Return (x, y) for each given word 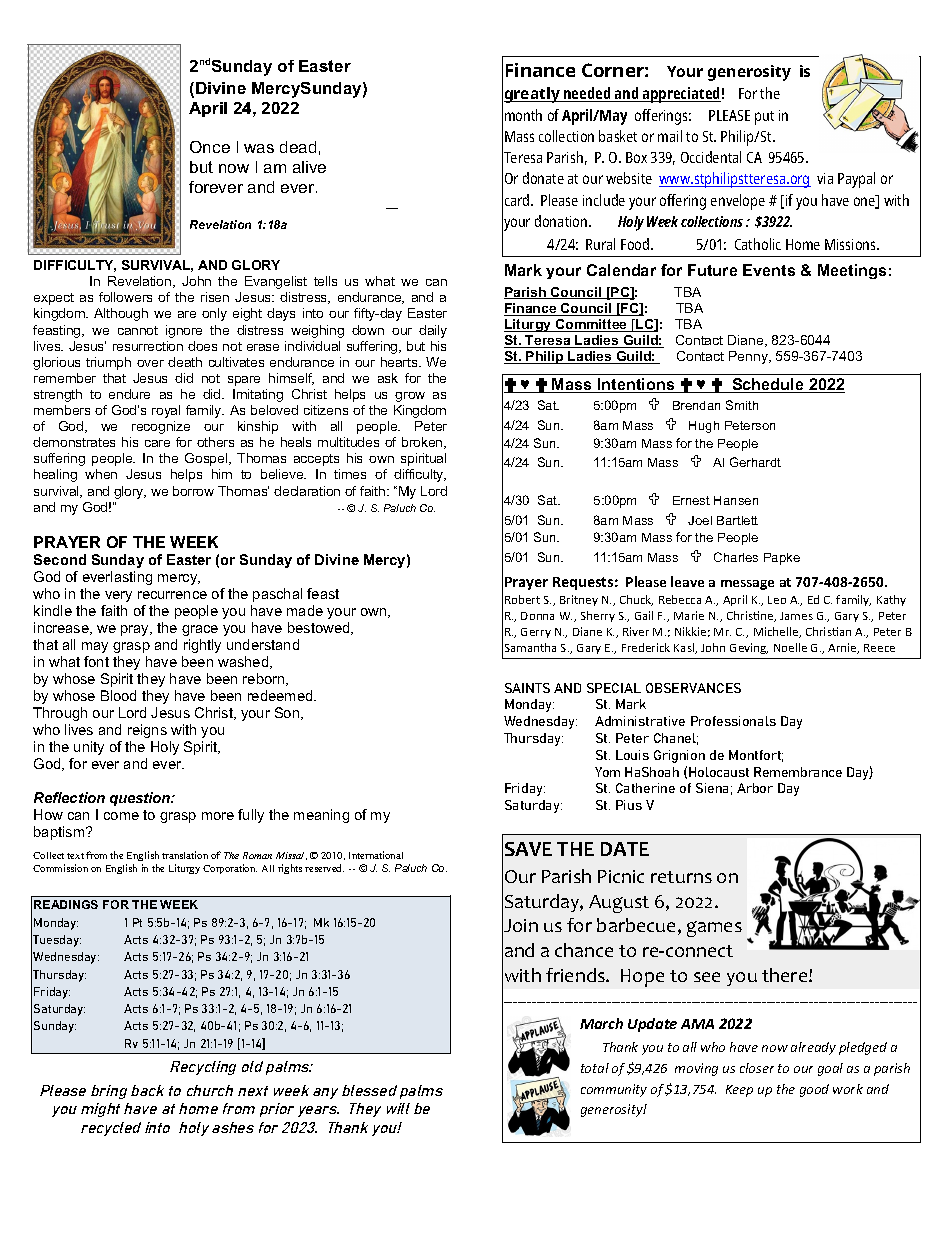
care (157, 443)
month (523, 115)
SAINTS (527, 688)
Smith (742, 405)
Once (210, 147)
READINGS (66, 904)
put (764, 118)
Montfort (756, 756)
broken (423, 443)
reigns (147, 731)
